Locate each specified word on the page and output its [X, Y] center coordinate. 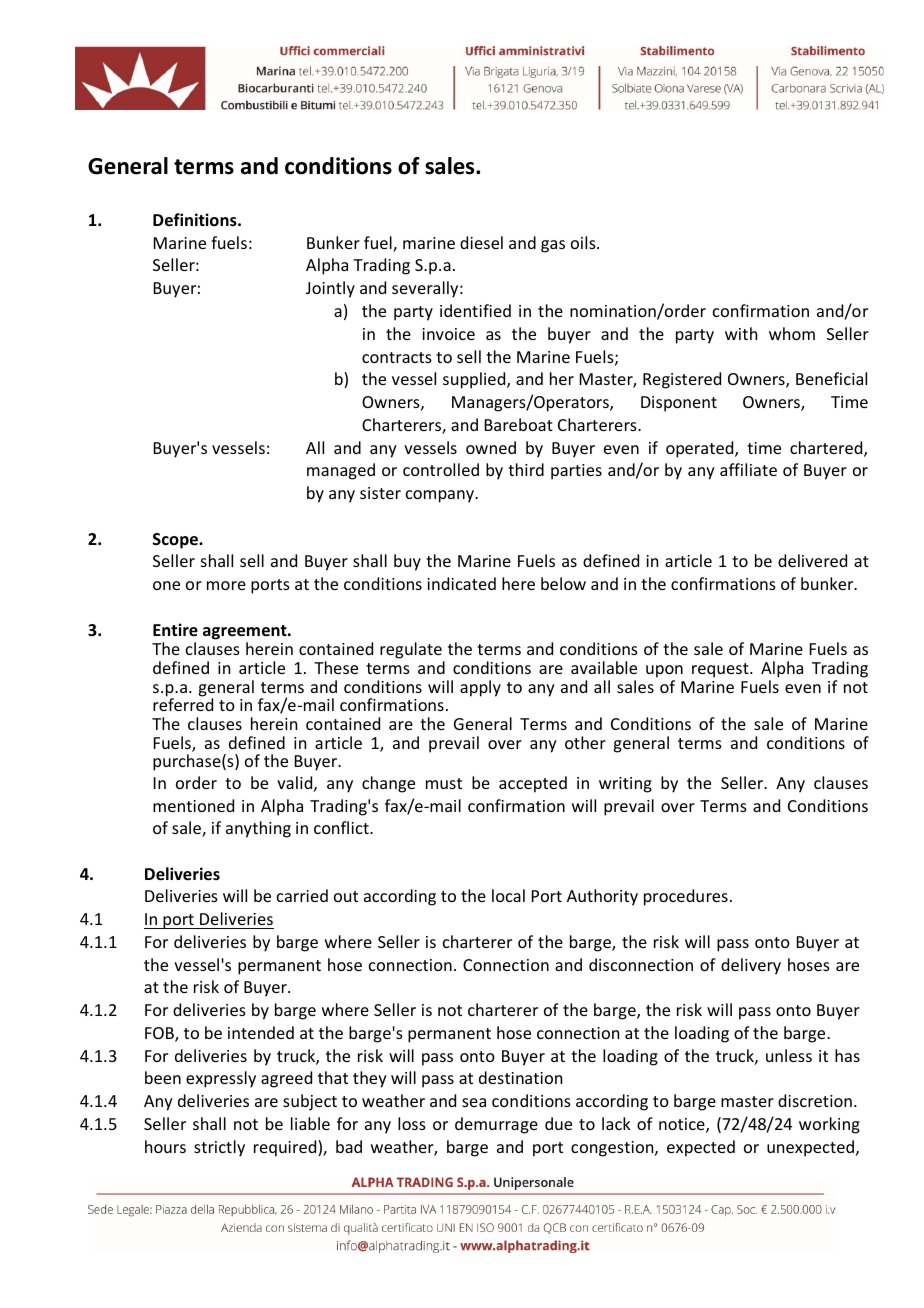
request [721, 670]
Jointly [330, 289]
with [741, 333]
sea [474, 1102]
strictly [219, 1148]
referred [183, 704]
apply [480, 688]
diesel [481, 242]
